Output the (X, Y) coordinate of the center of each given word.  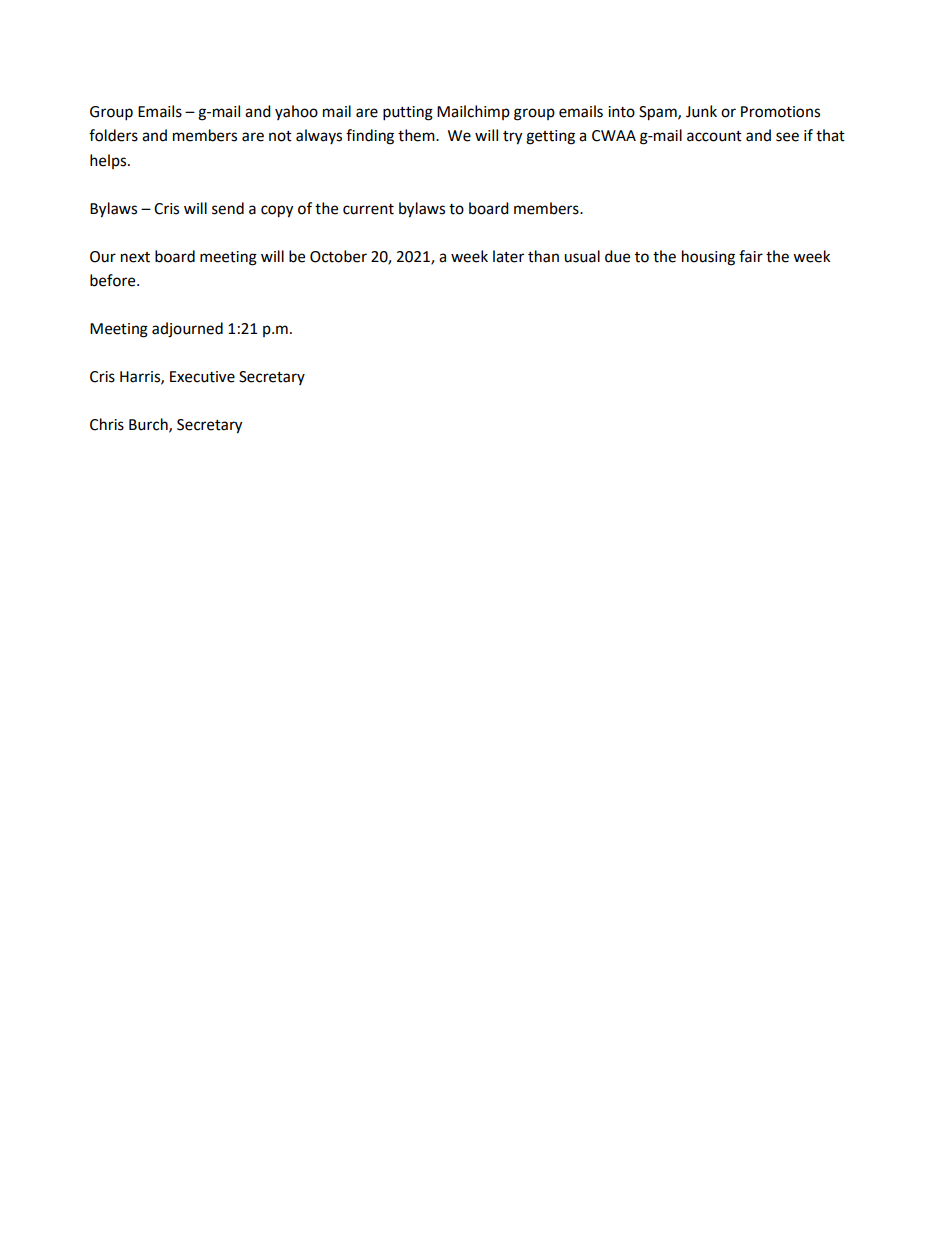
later (508, 256)
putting (408, 113)
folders (113, 135)
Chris (107, 424)
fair (751, 256)
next (135, 257)
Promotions (780, 112)
